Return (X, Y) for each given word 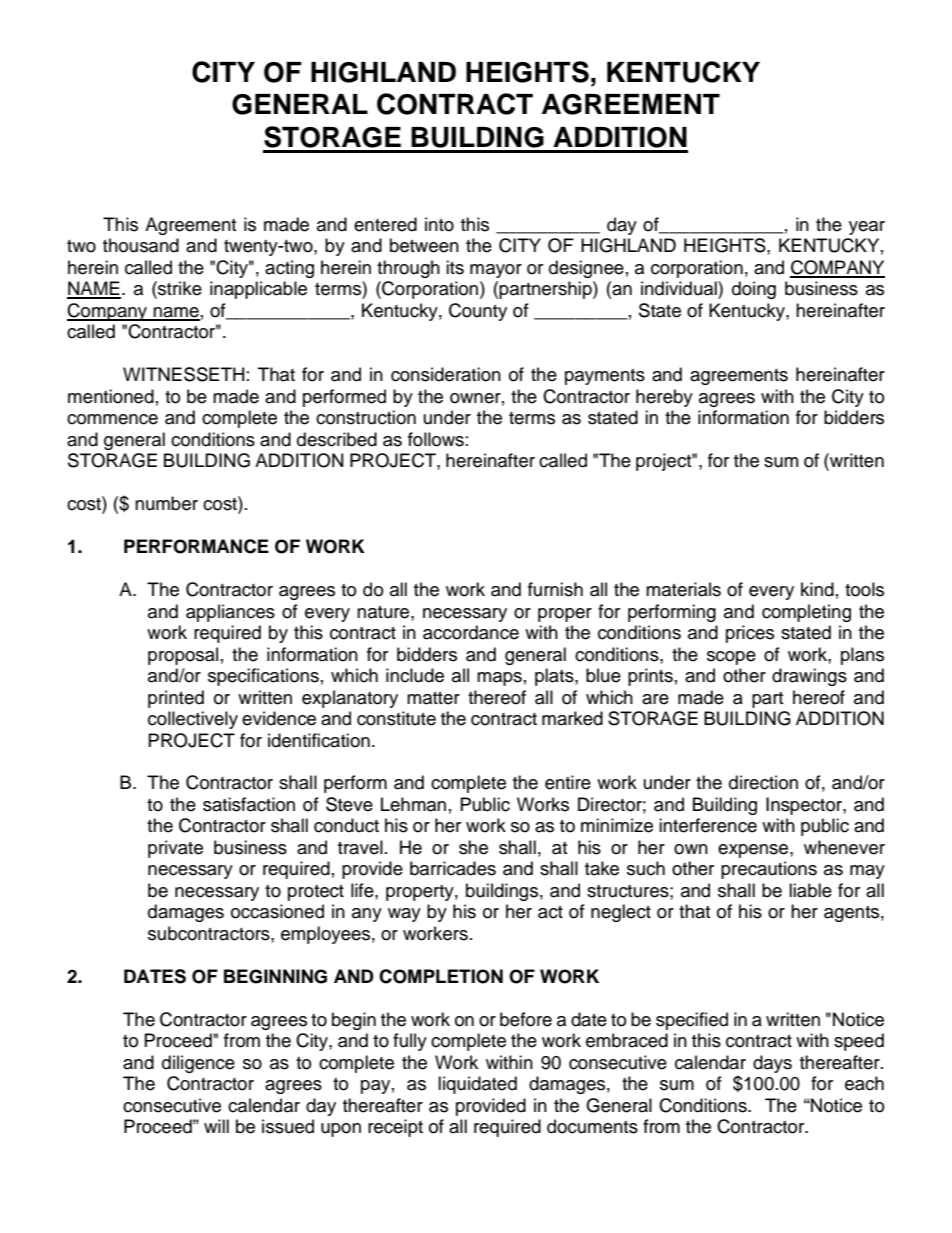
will (216, 1126)
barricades (453, 868)
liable (810, 890)
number (166, 503)
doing (754, 290)
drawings (809, 677)
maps (499, 679)
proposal (183, 656)
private (175, 849)
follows (436, 439)
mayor (496, 271)
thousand (141, 245)
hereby (664, 398)
